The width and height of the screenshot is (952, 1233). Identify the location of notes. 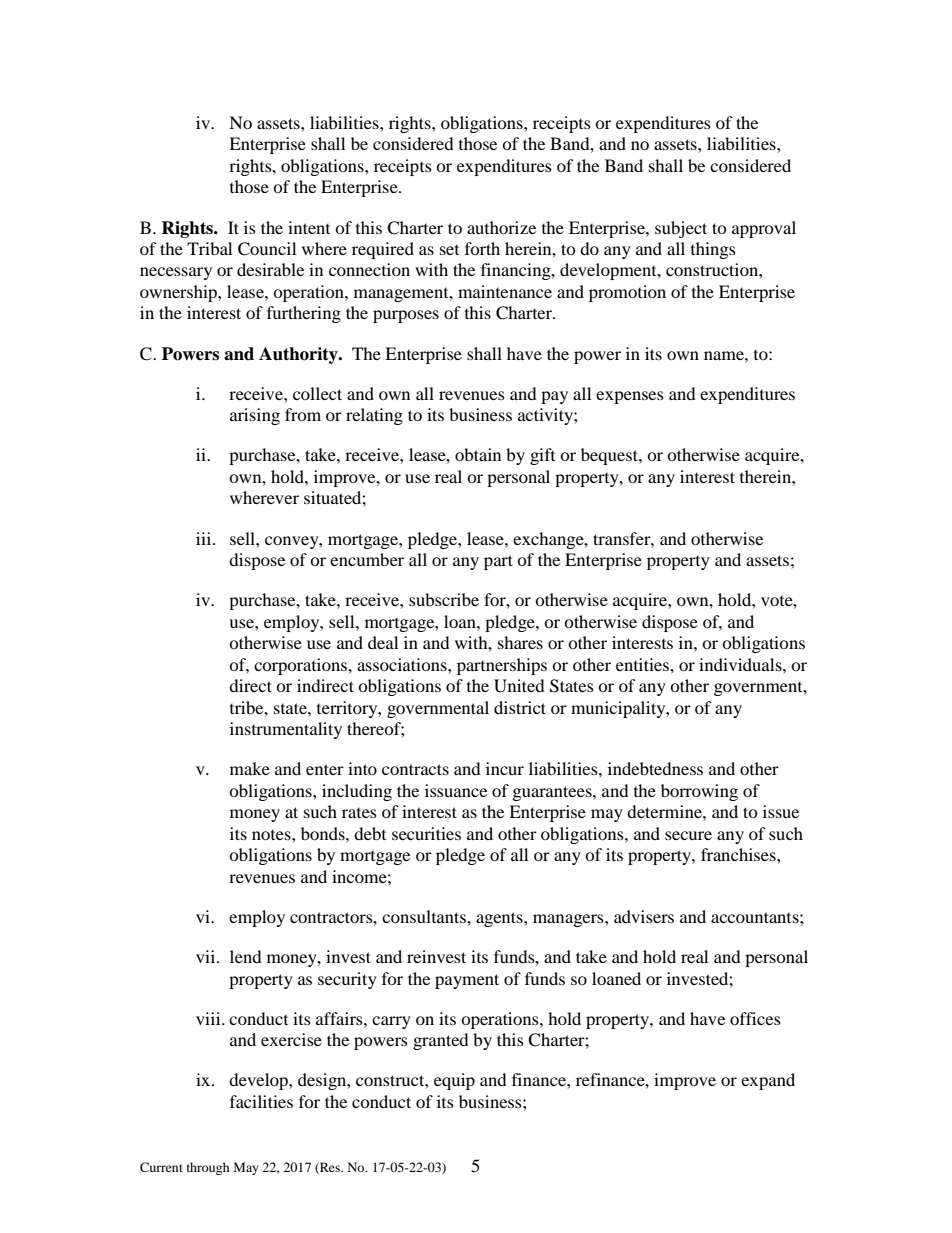
(272, 835).
